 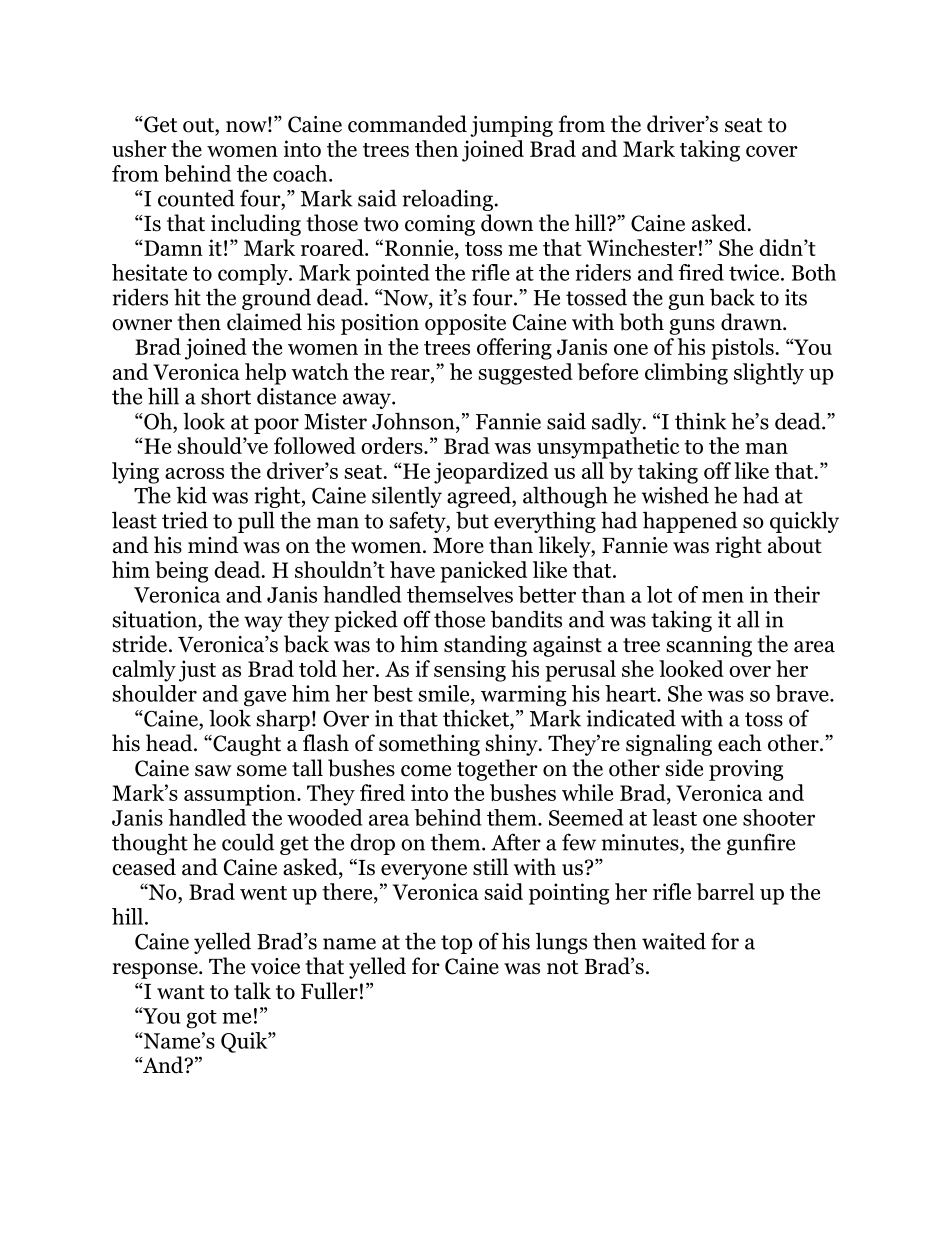 What do you see at coordinates (642, 247) in the image?
I see `Winchester` at bounding box center [642, 247].
